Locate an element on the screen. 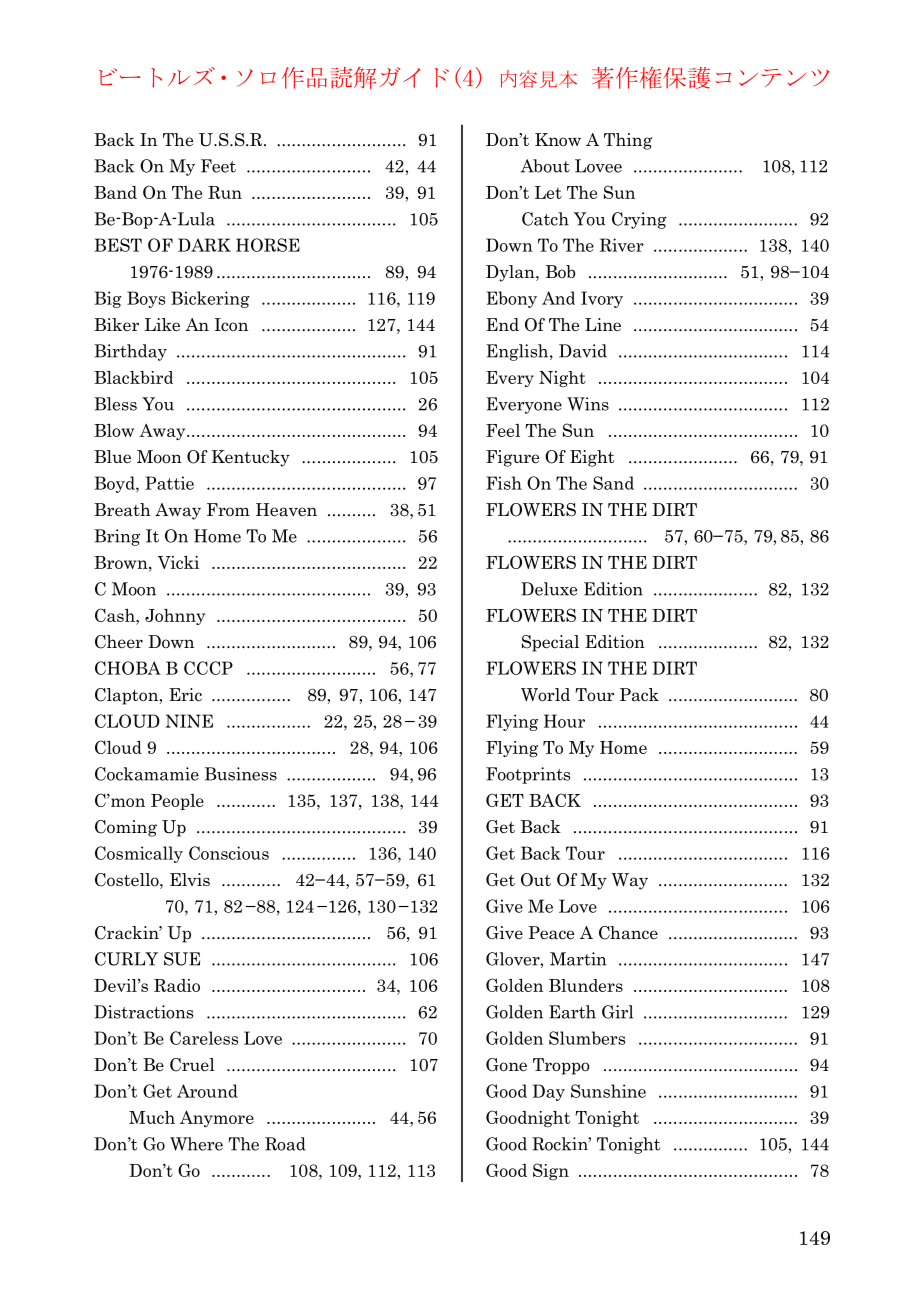 Image resolution: width=924 pixels, height=1311 pixels. Cockamamie is located at coordinates (147, 774).
